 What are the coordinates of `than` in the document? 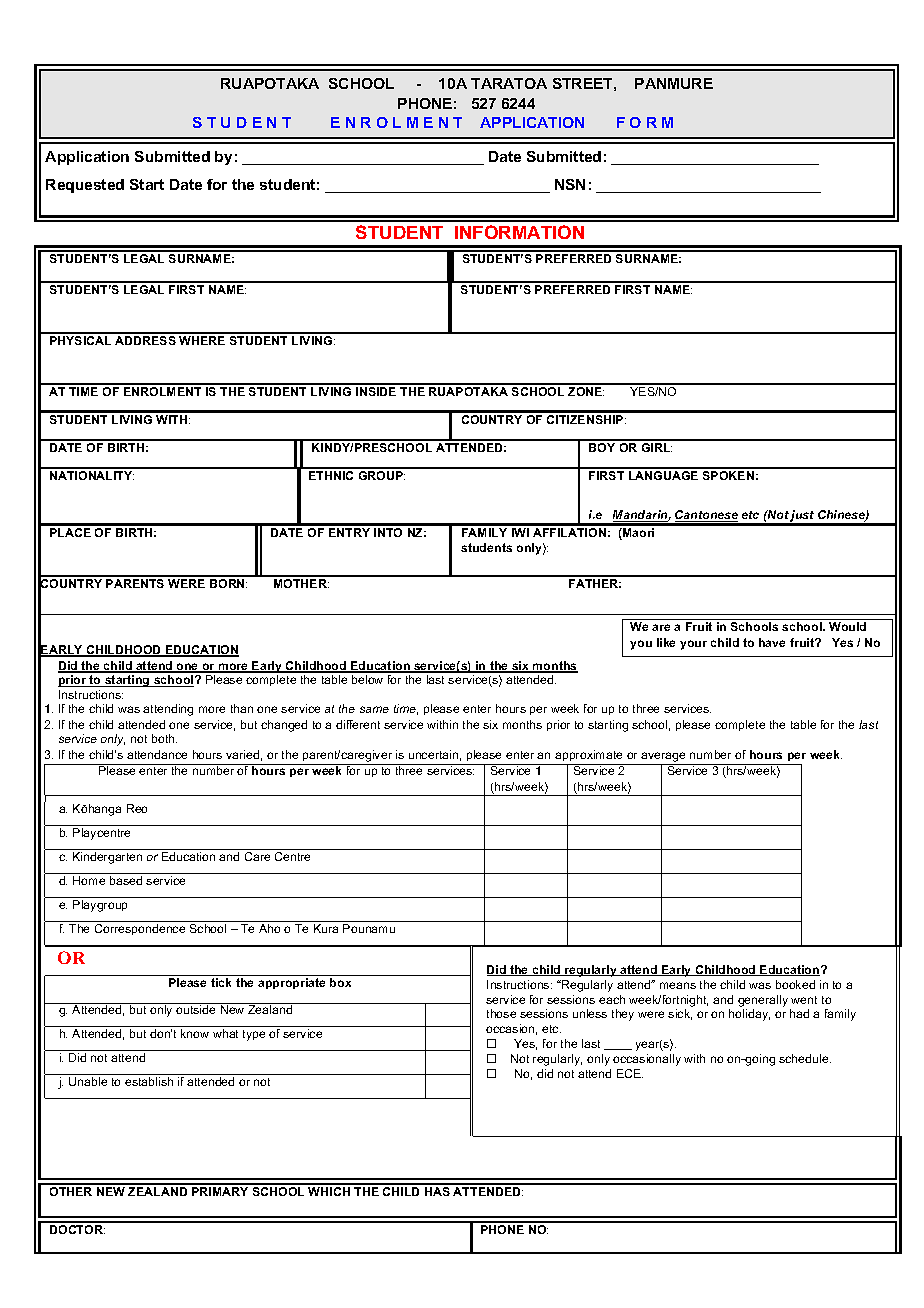 It's located at (242, 708).
